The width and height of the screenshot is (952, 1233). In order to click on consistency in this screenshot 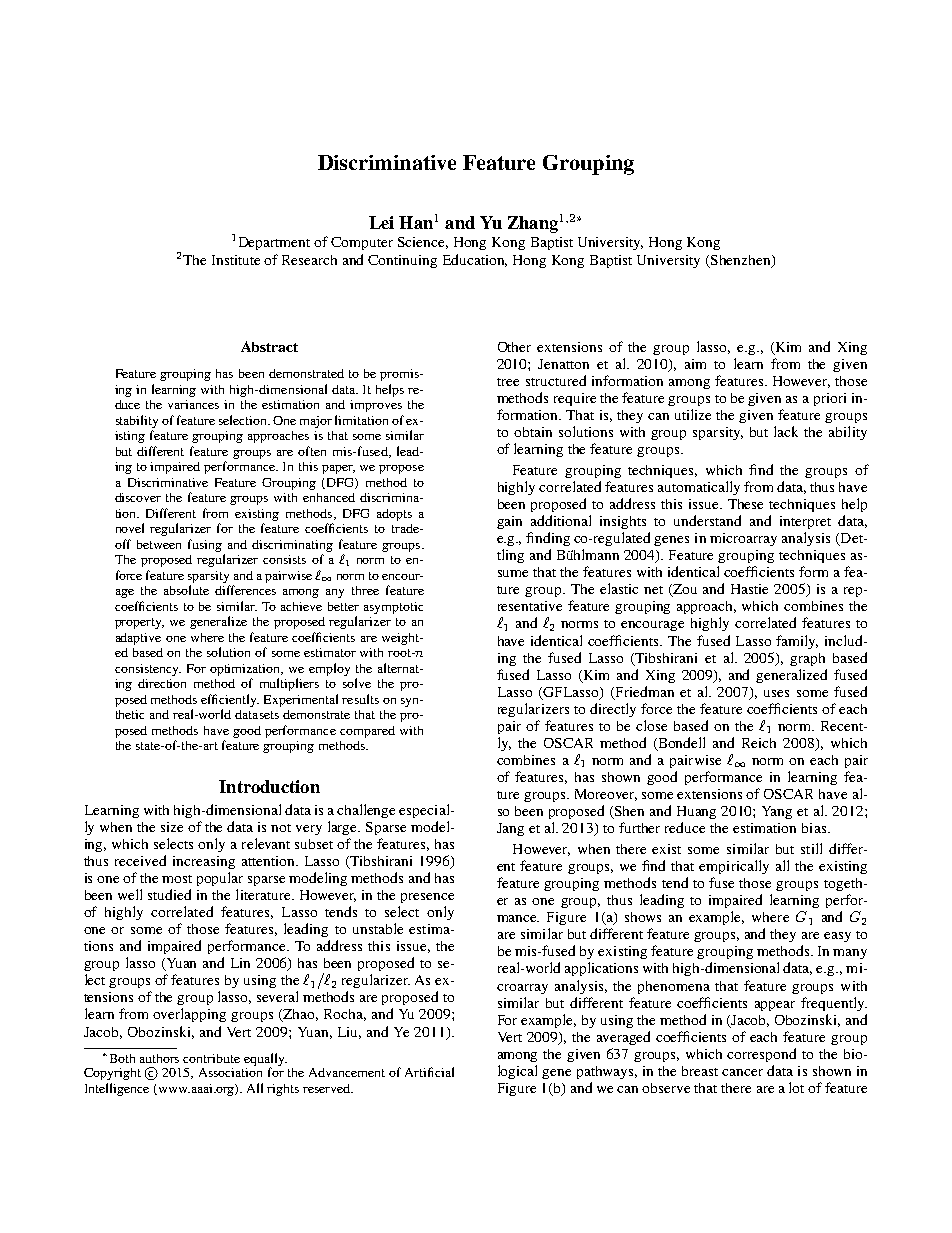, I will do `click(148, 670)`.
